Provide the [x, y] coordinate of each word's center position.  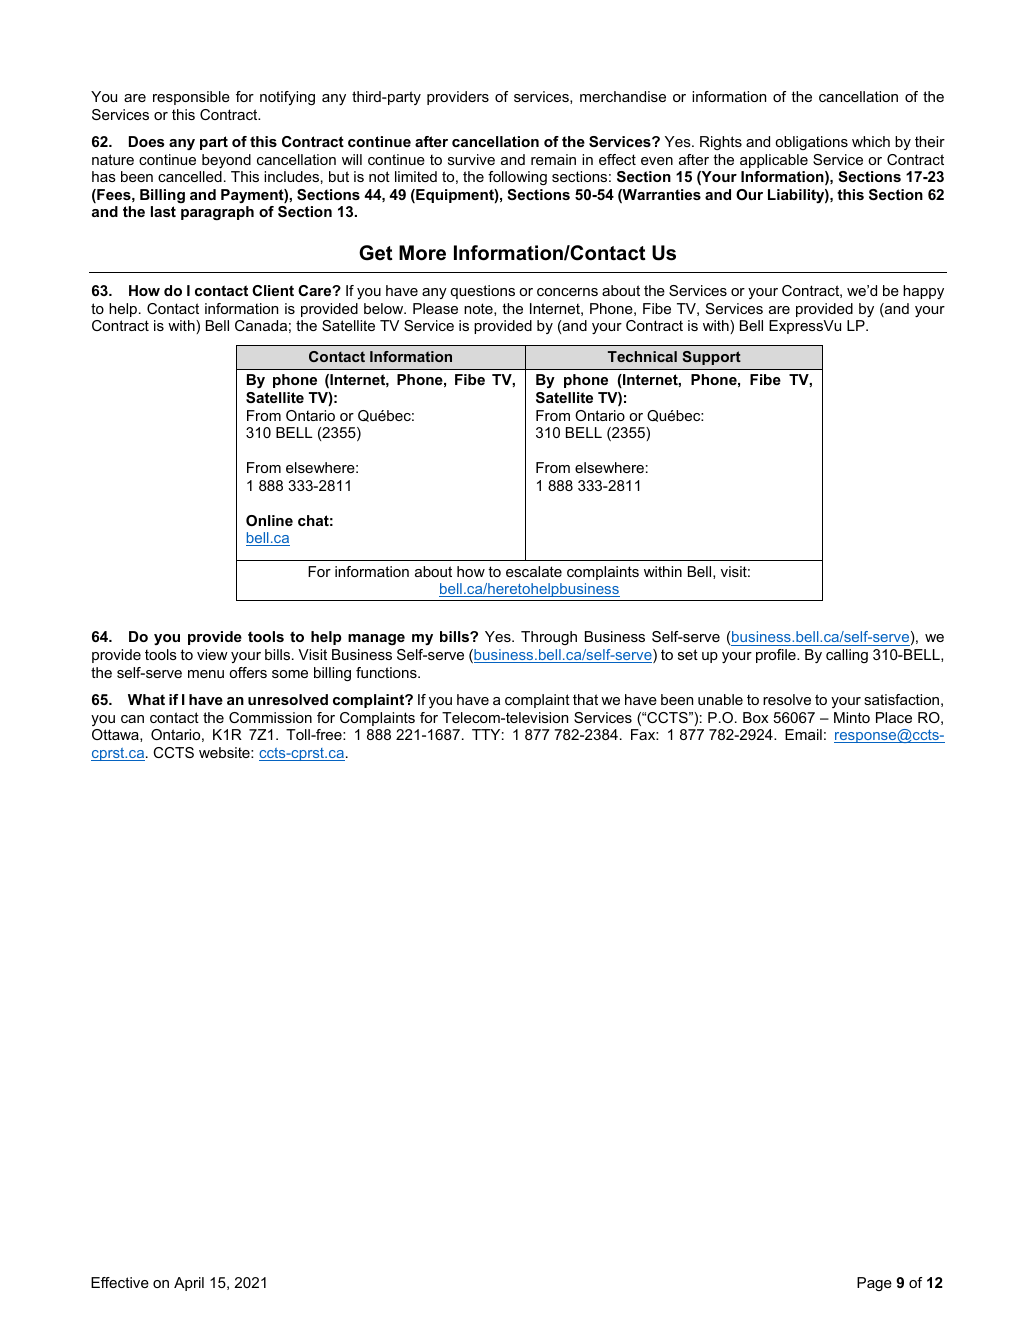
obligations [811, 143]
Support [712, 358]
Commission [270, 717]
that [585, 699]
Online [269, 520]
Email [803, 734]
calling [847, 656]
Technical [642, 356]
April [189, 1284]
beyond [226, 161]
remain [553, 159]
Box [755, 717]
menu [206, 674]
